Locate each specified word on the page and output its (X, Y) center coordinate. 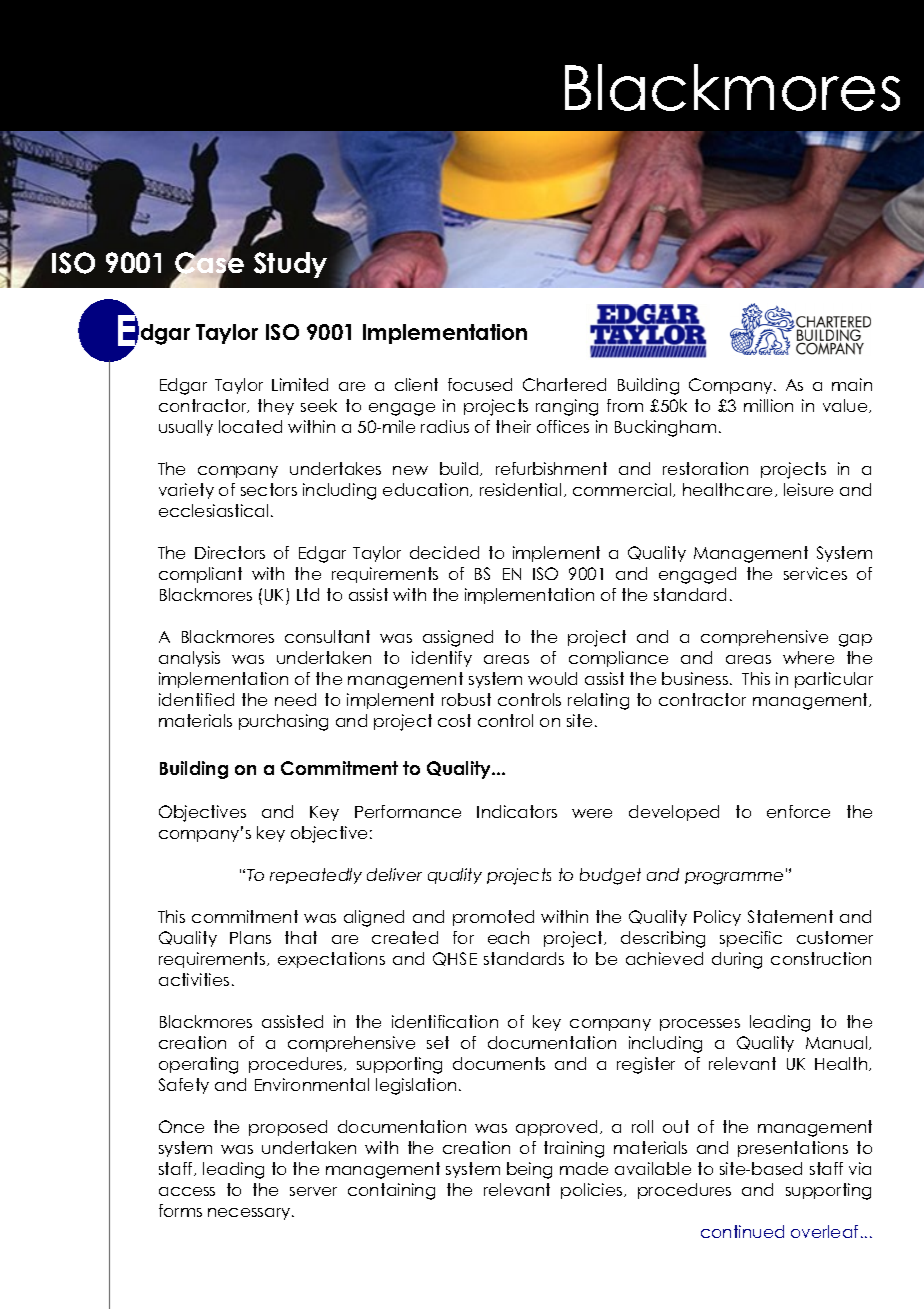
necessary (250, 1214)
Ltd (308, 594)
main (852, 384)
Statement (790, 916)
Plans (250, 937)
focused (480, 384)
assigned (458, 638)
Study (290, 265)
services (815, 573)
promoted (493, 918)
